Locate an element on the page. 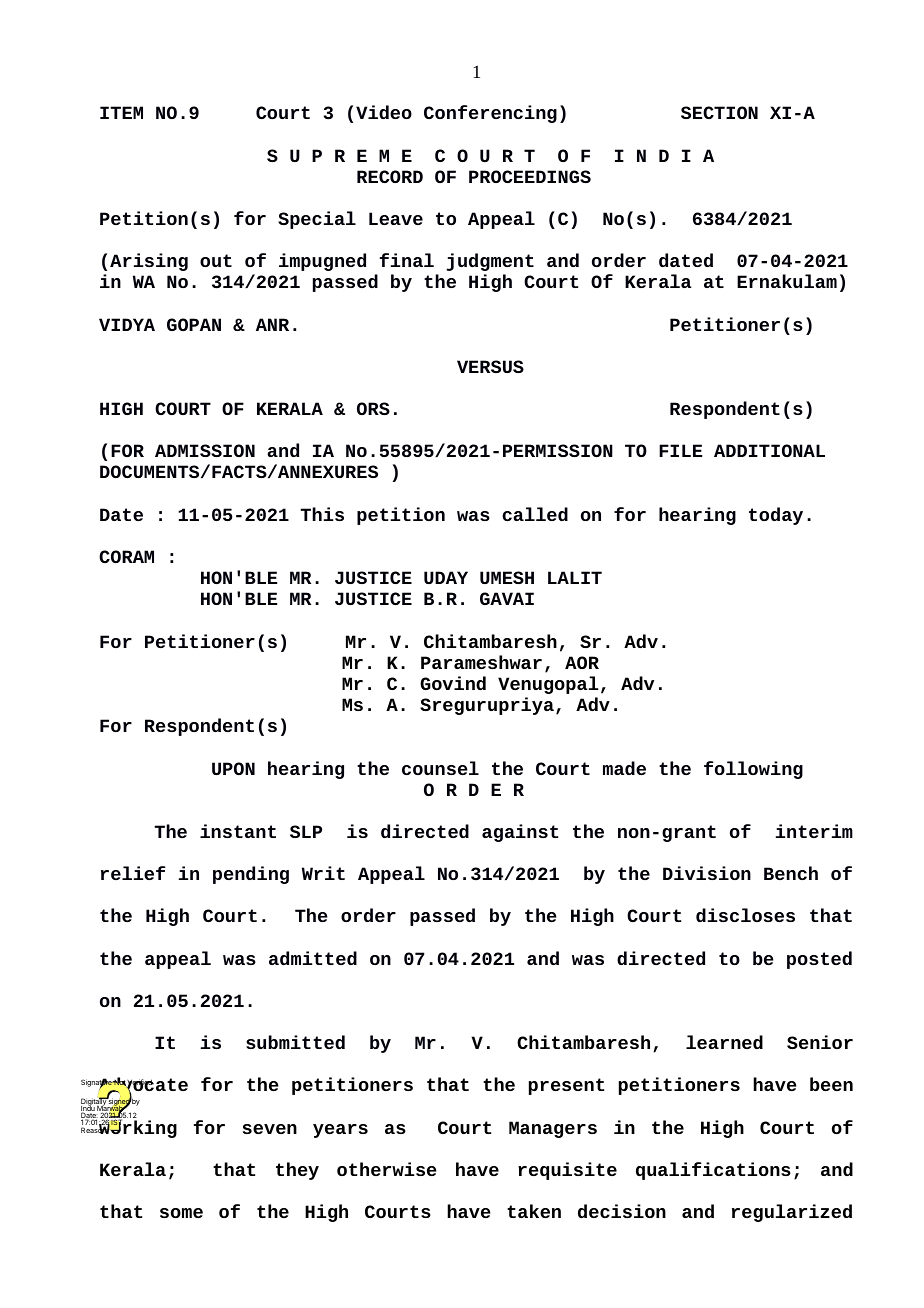  taken is located at coordinates (534, 1211).
